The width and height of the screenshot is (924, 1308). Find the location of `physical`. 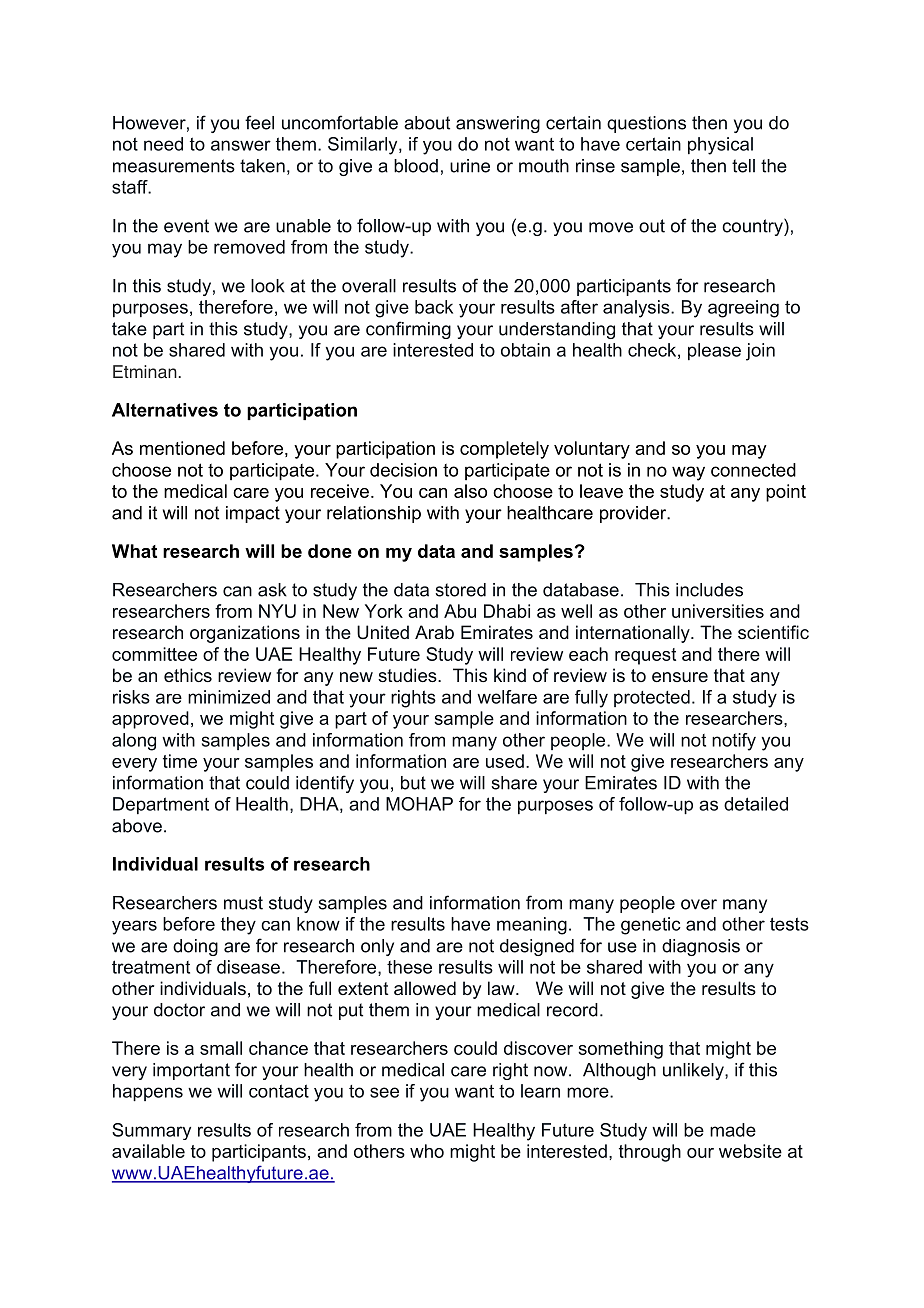

physical is located at coordinates (720, 146).
